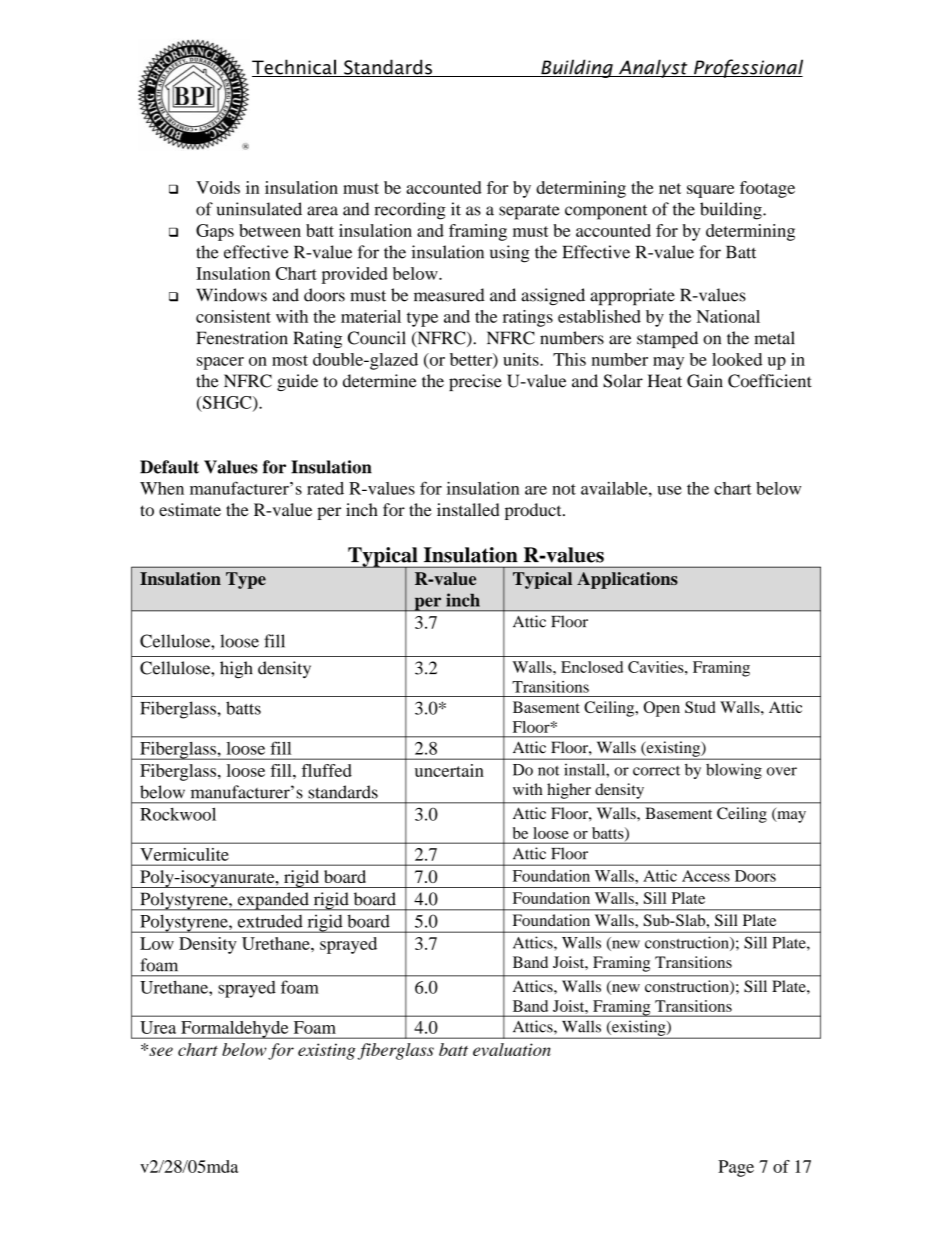  Describe the element at coordinates (705, 381) in the page. I see `Gain` at that location.
